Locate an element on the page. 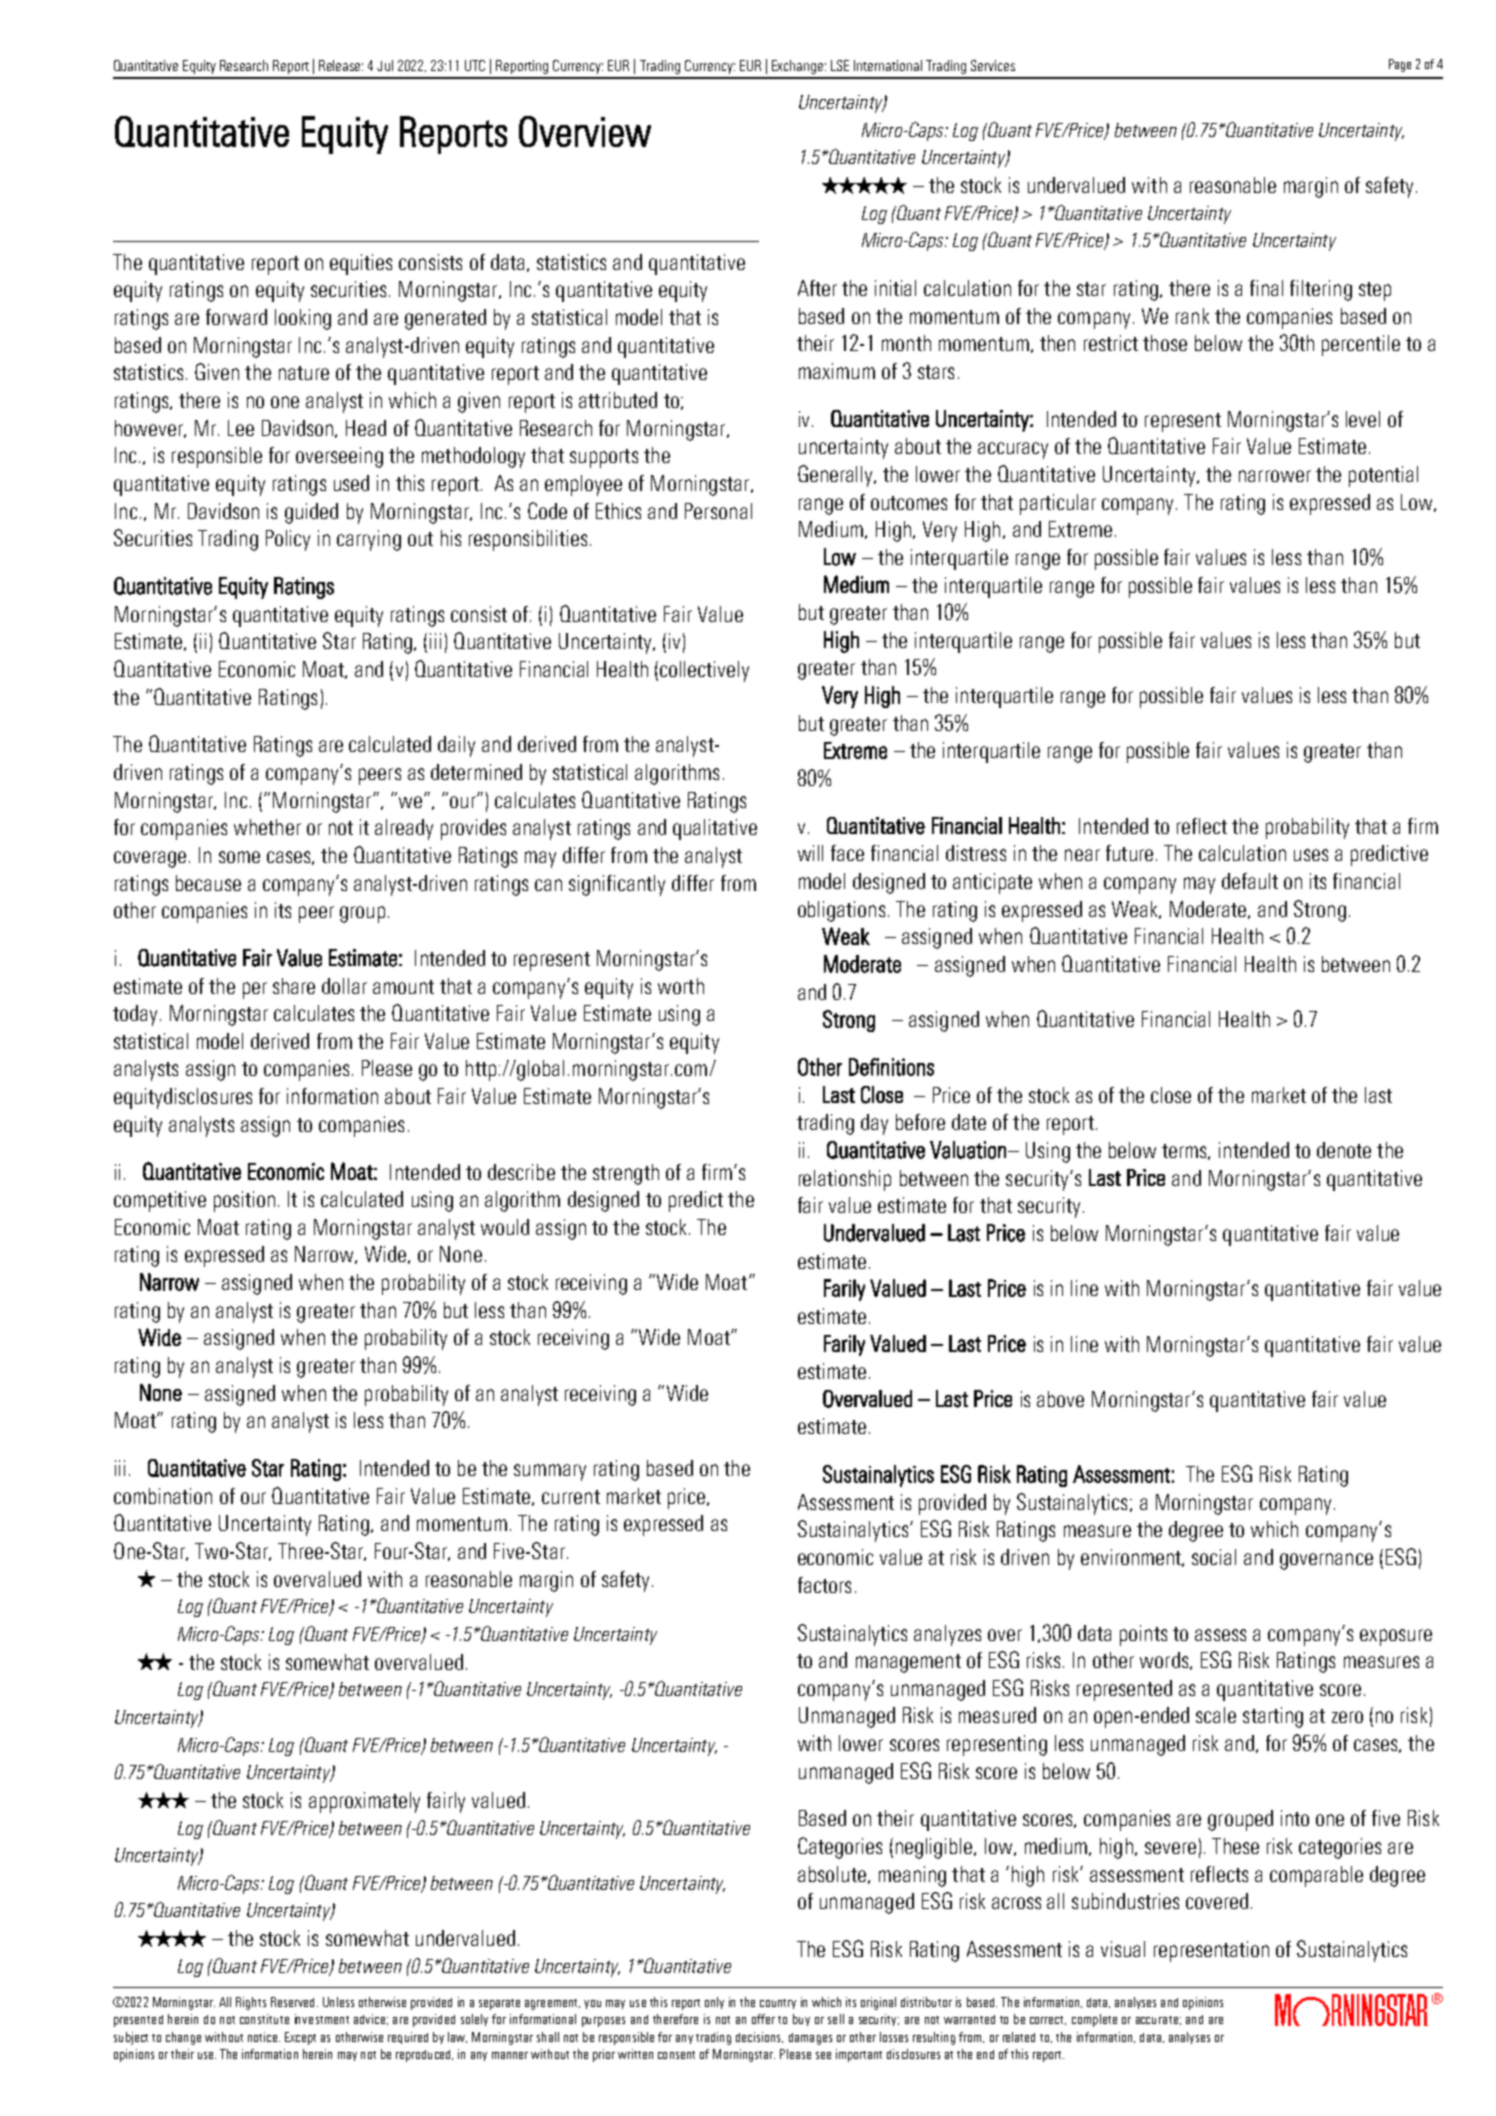 The height and width of the image is (2116, 1496). Page is located at coordinates (1400, 65).
